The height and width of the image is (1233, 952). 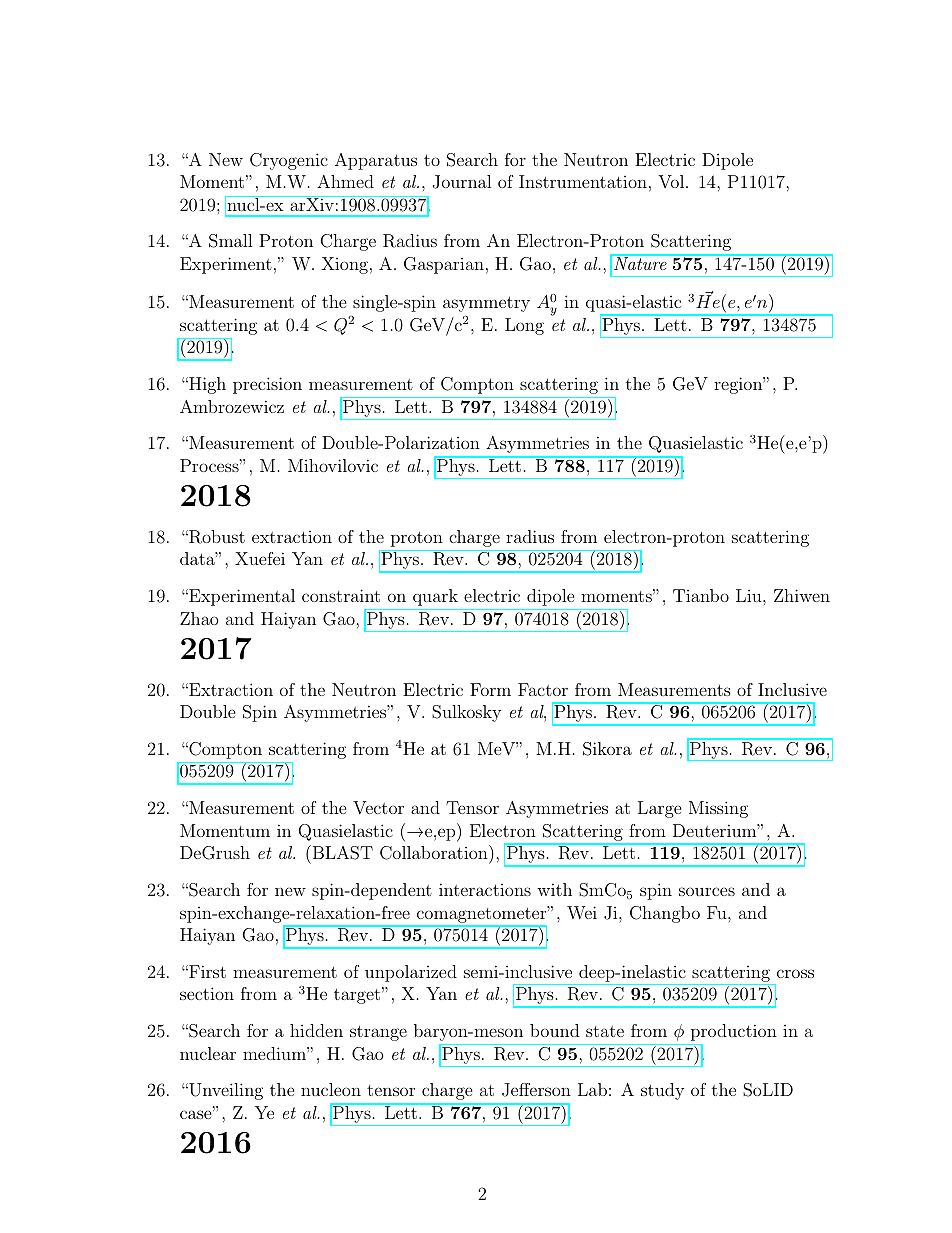 I want to click on Unveiling, so click(x=225, y=1091).
